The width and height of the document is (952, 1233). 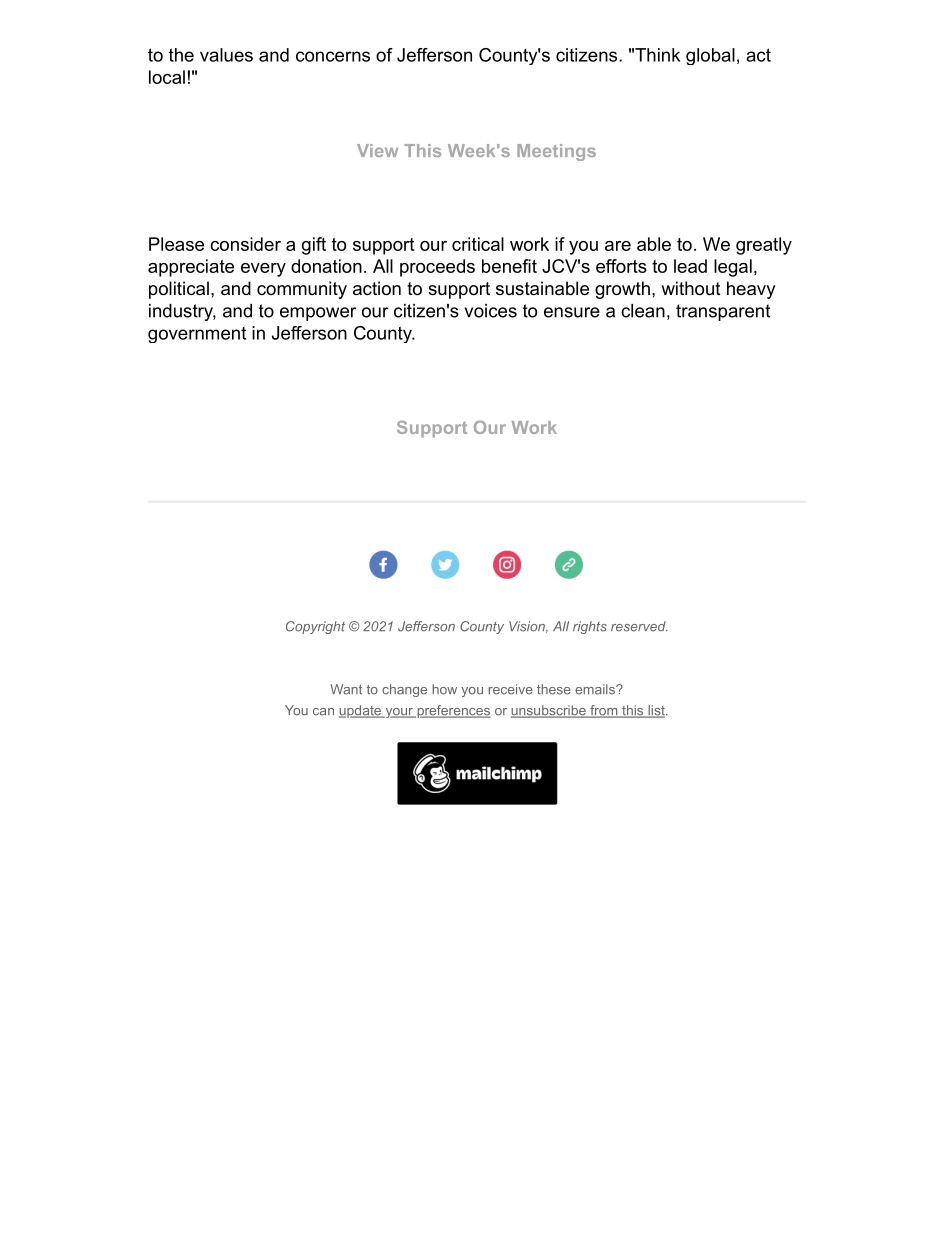 What do you see at coordinates (197, 335) in the document?
I see `government` at bounding box center [197, 335].
